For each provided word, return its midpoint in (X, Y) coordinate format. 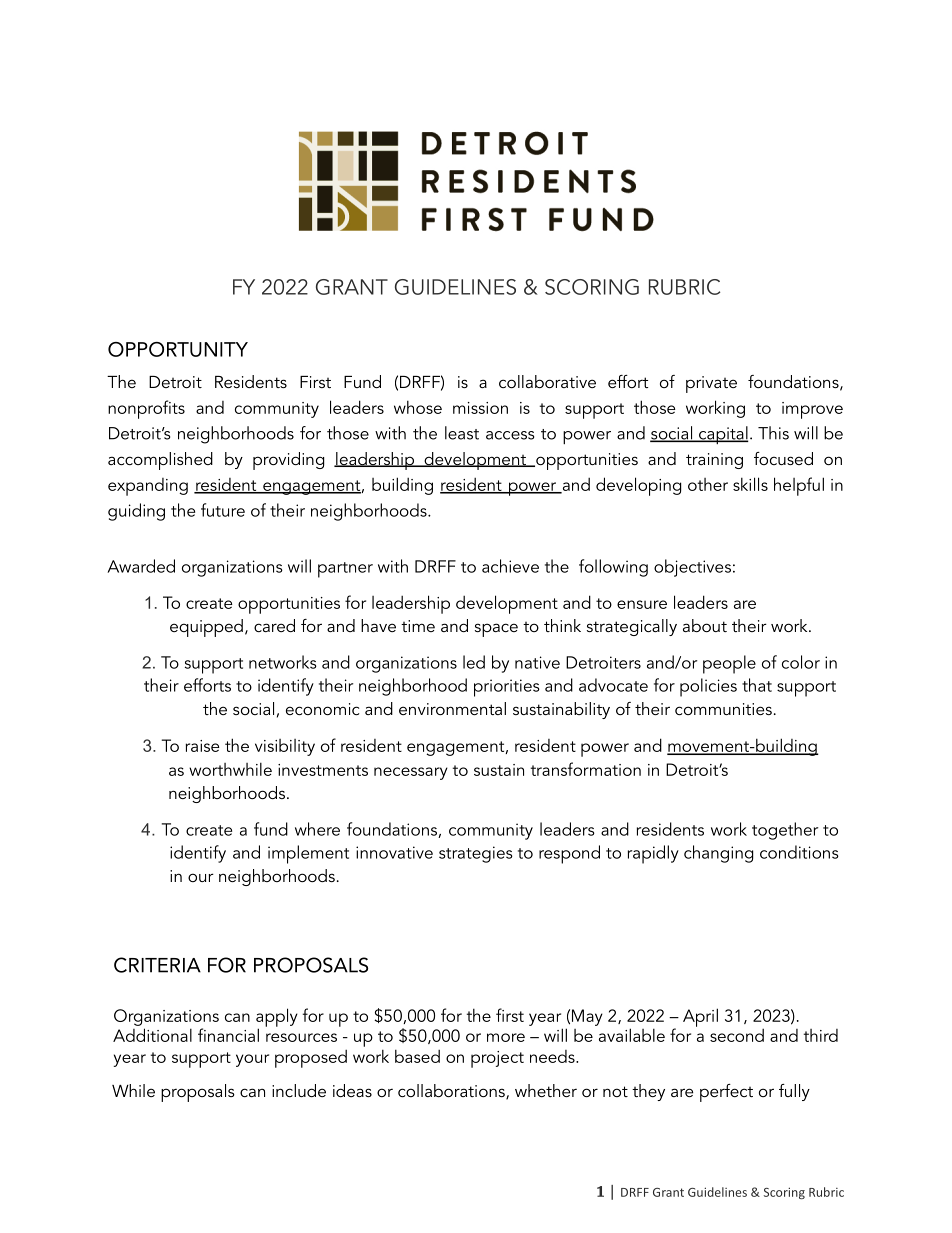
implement (308, 854)
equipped (206, 628)
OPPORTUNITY (178, 349)
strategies (476, 854)
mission (480, 408)
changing (718, 854)
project (497, 1059)
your (252, 1060)
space (496, 630)
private (711, 384)
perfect (726, 1093)
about (705, 625)
